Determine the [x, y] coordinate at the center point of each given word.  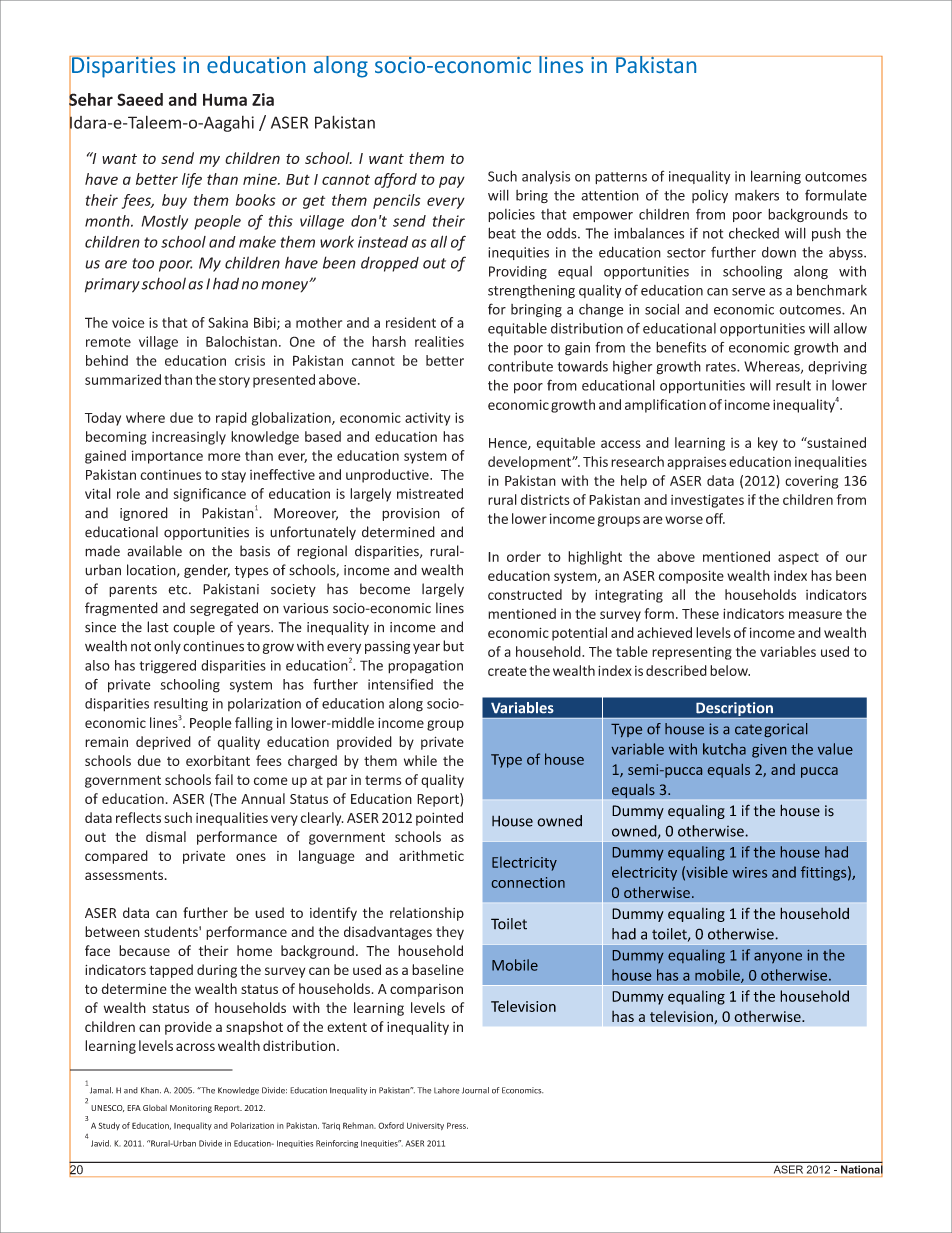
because [144, 950]
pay [452, 182]
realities [439, 341]
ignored [144, 514]
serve [748, 292]
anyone [778, 958]
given [769, 751]
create [507, 671]
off [715, 518]
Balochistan [241, 341]
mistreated [430, 493]
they [450, 933]
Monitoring [191, 1109]
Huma [225, 100]
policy [710, 196]
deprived [163, 743]
